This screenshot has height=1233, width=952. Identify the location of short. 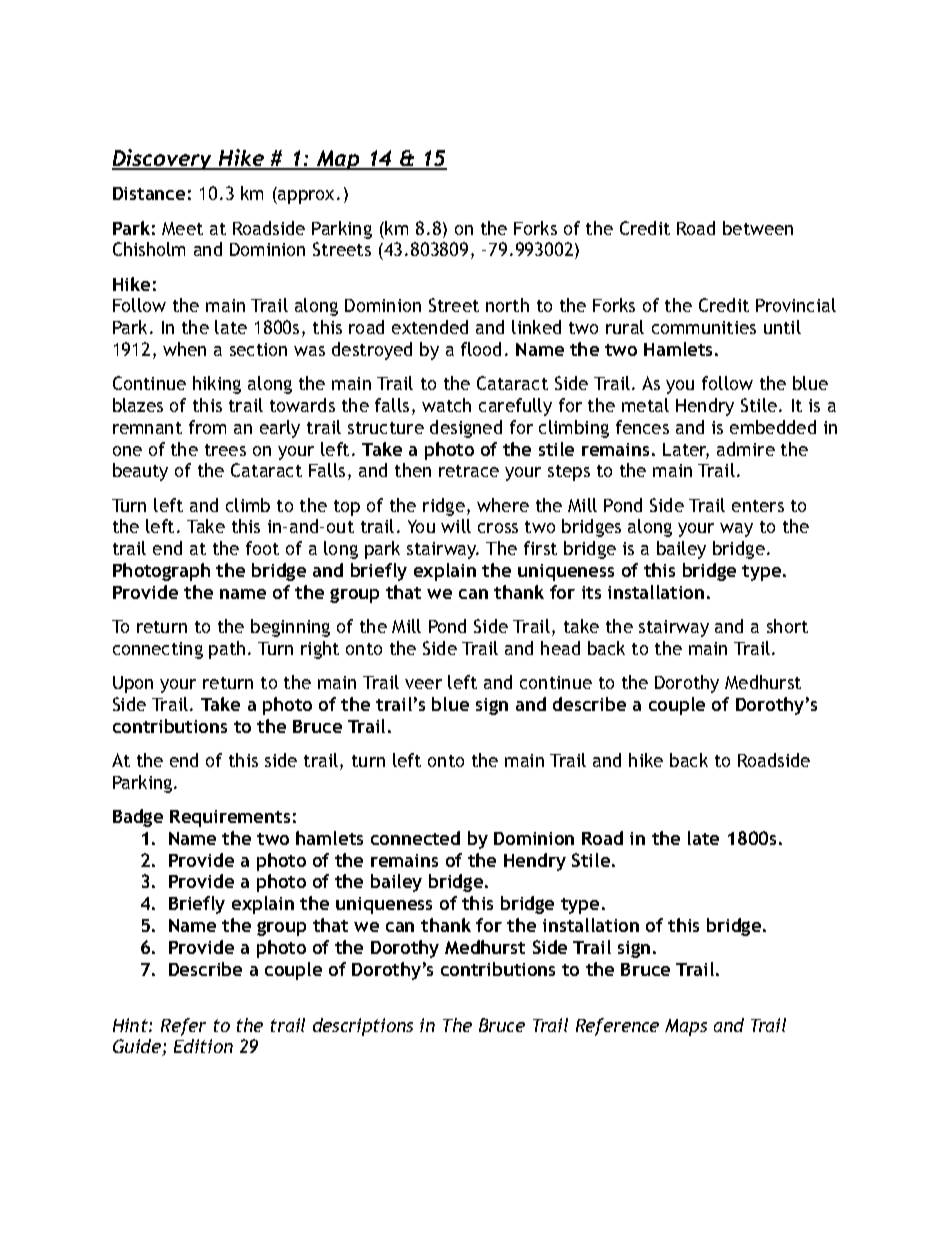
(787, 626).
